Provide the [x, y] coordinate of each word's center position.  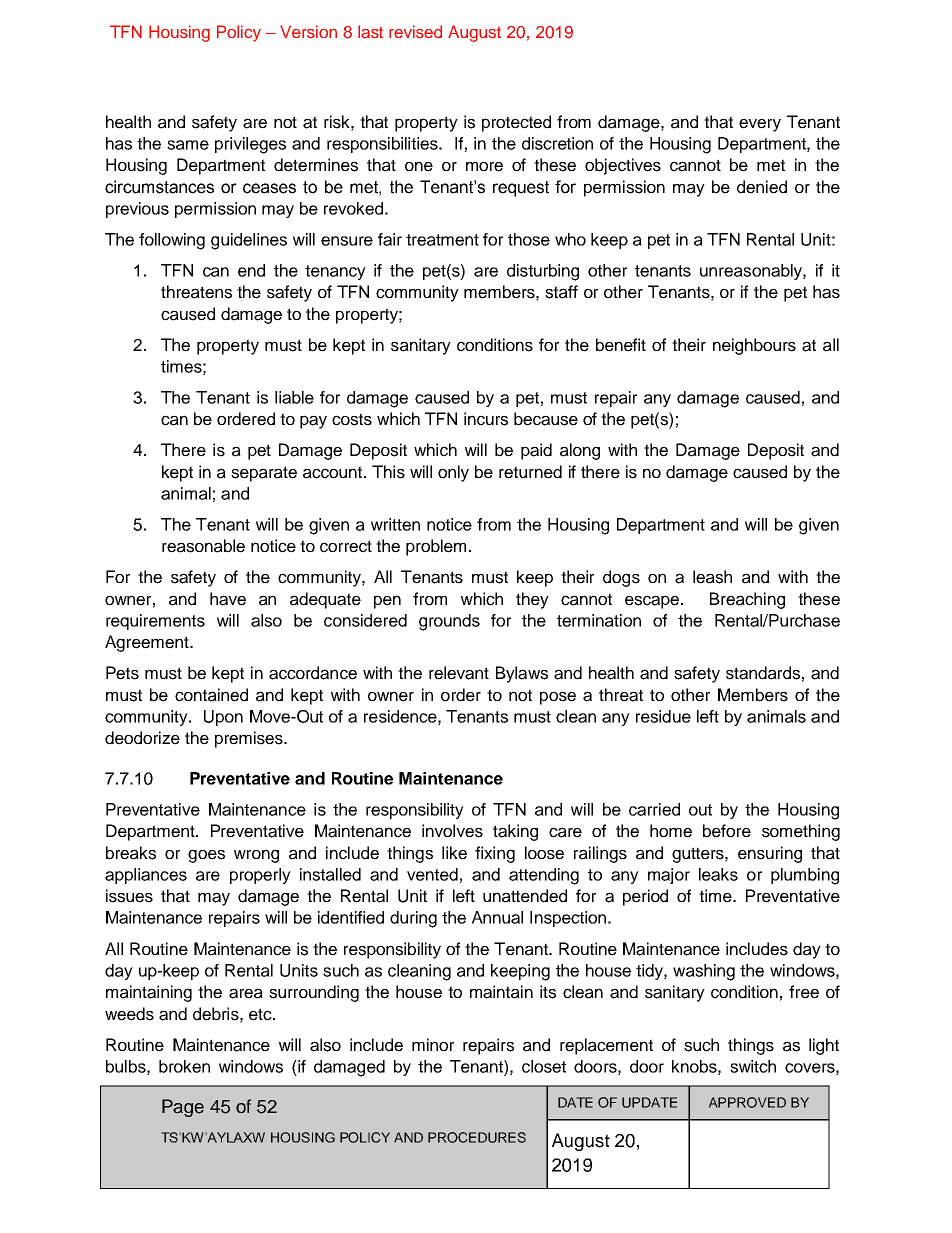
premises [250, 739]
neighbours [754, 346]
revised [415, 31]
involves [452, 831]
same [188, 145]
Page [183, 1108]
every [760, 125]
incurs [486, 419]
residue [663, 716]
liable [294, 397]
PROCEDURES [477, 1137]
